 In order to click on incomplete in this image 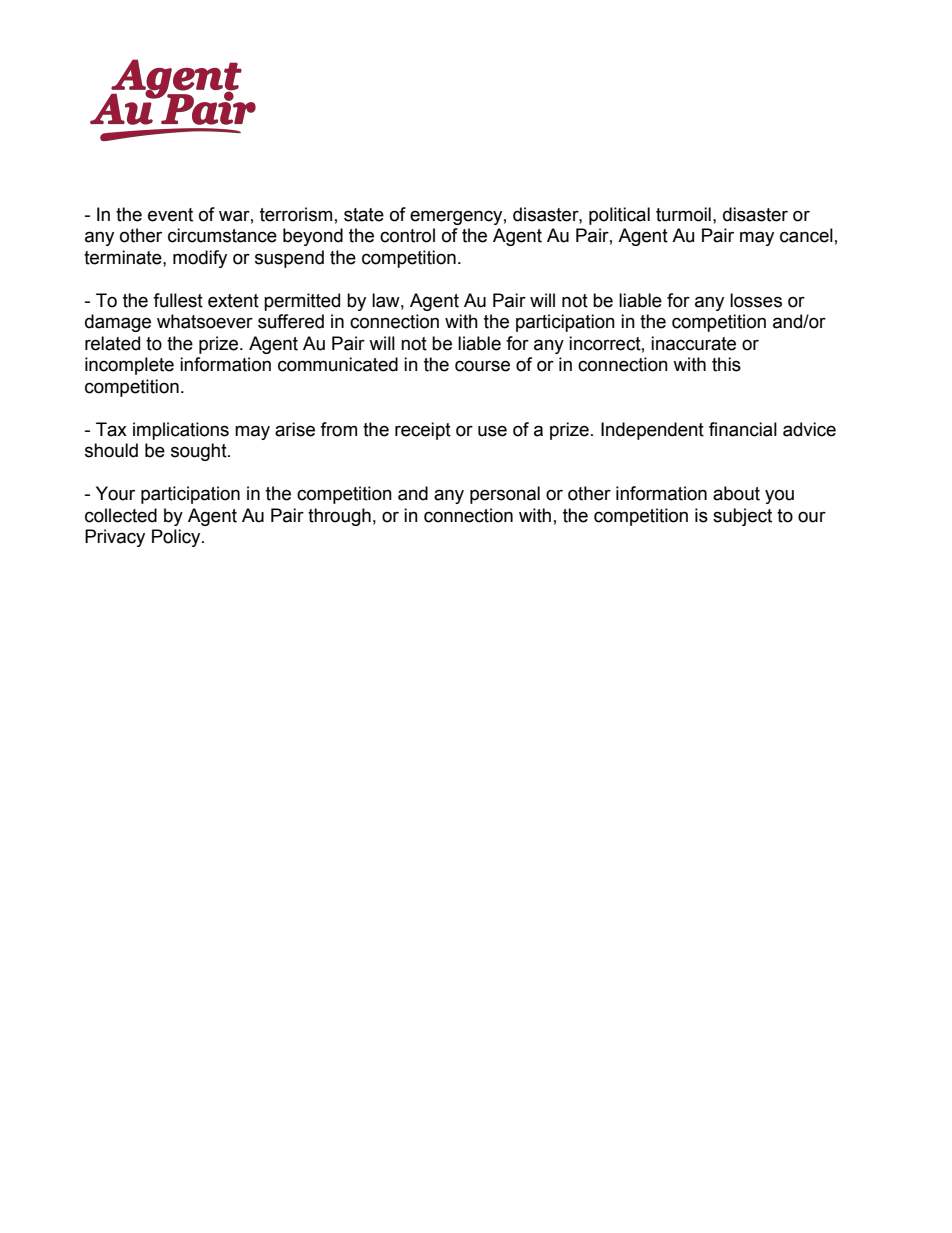, I will do `click(129, 366)`.
